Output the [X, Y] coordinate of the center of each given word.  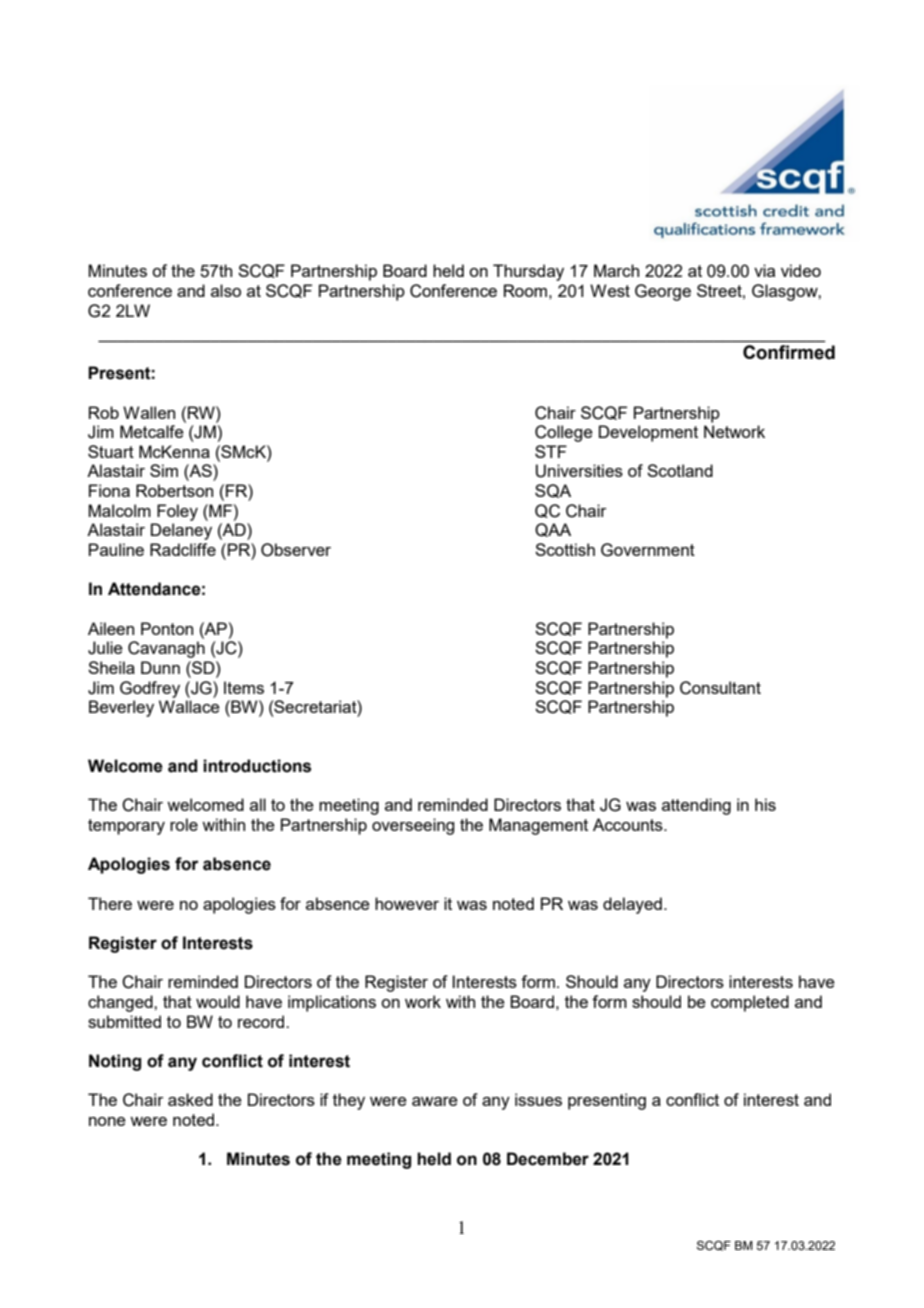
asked [190, 1099]
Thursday [528, 272]
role [184, 824]
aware [435, 1101]
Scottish [565, 549]
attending [696, 806]
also [226, 290]
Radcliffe [183, 549]
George [663, 292]
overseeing [413, 826]
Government [648, 550]
